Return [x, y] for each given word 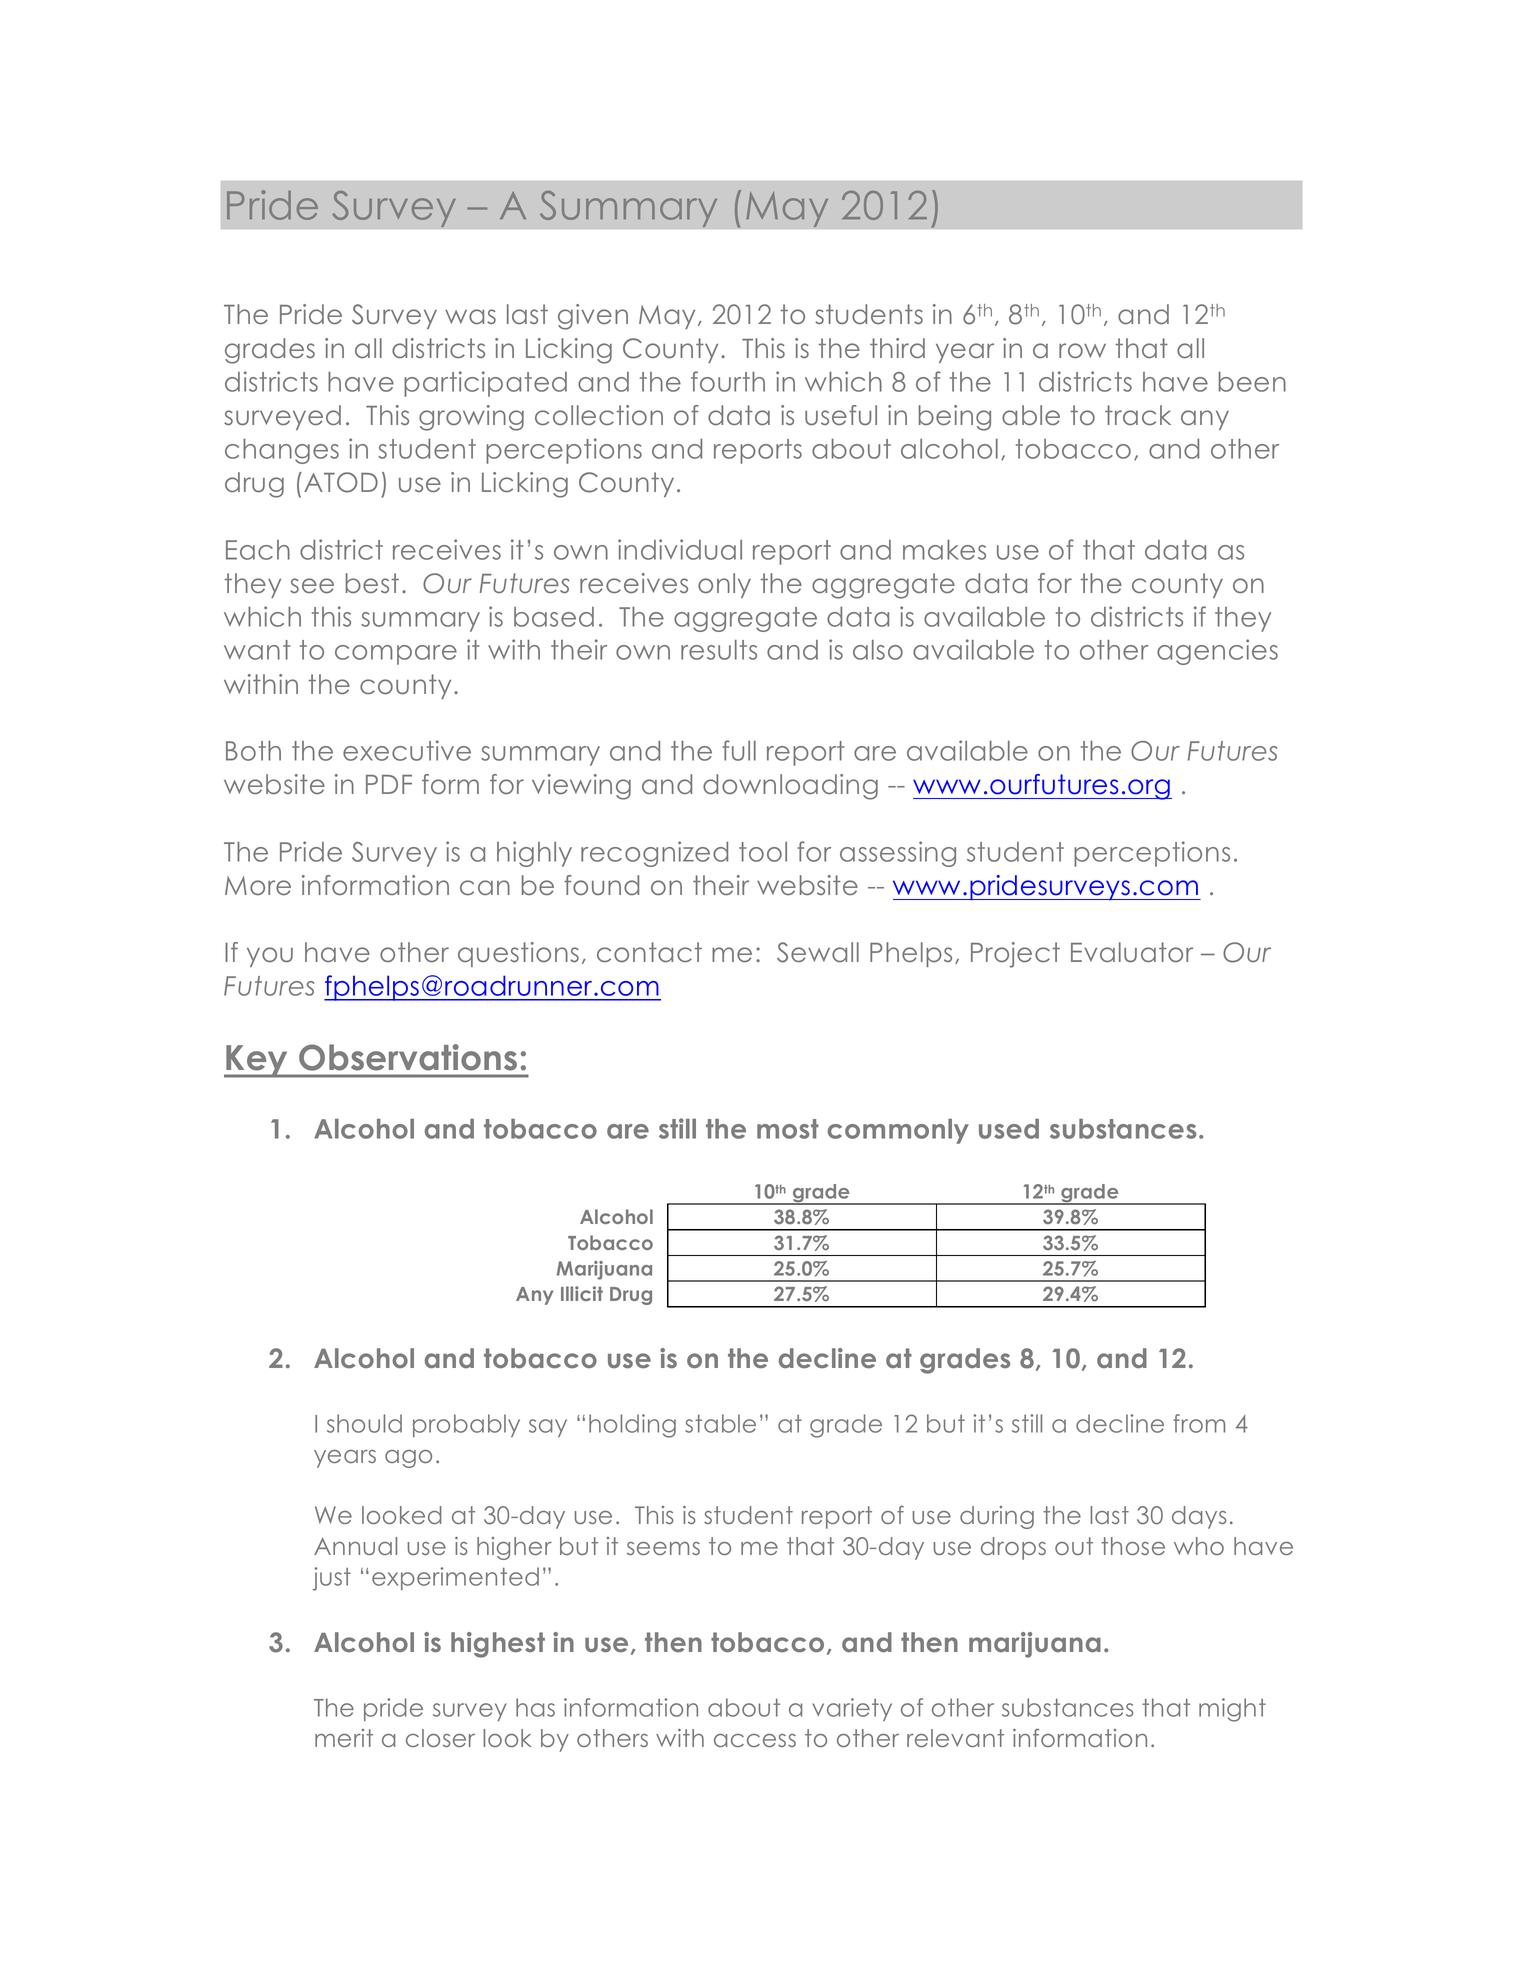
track [1138, 415]
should [364, 1423]
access [755, 1740]
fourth [728, 381]
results [719, 650]
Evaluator [1132, 952]
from [1199, 1423]
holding [632, 1426]
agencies [1217, 652]
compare [396, 655]
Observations [408, 1057]
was [470, 316]
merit [344, 1738]
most [788, 1129]
